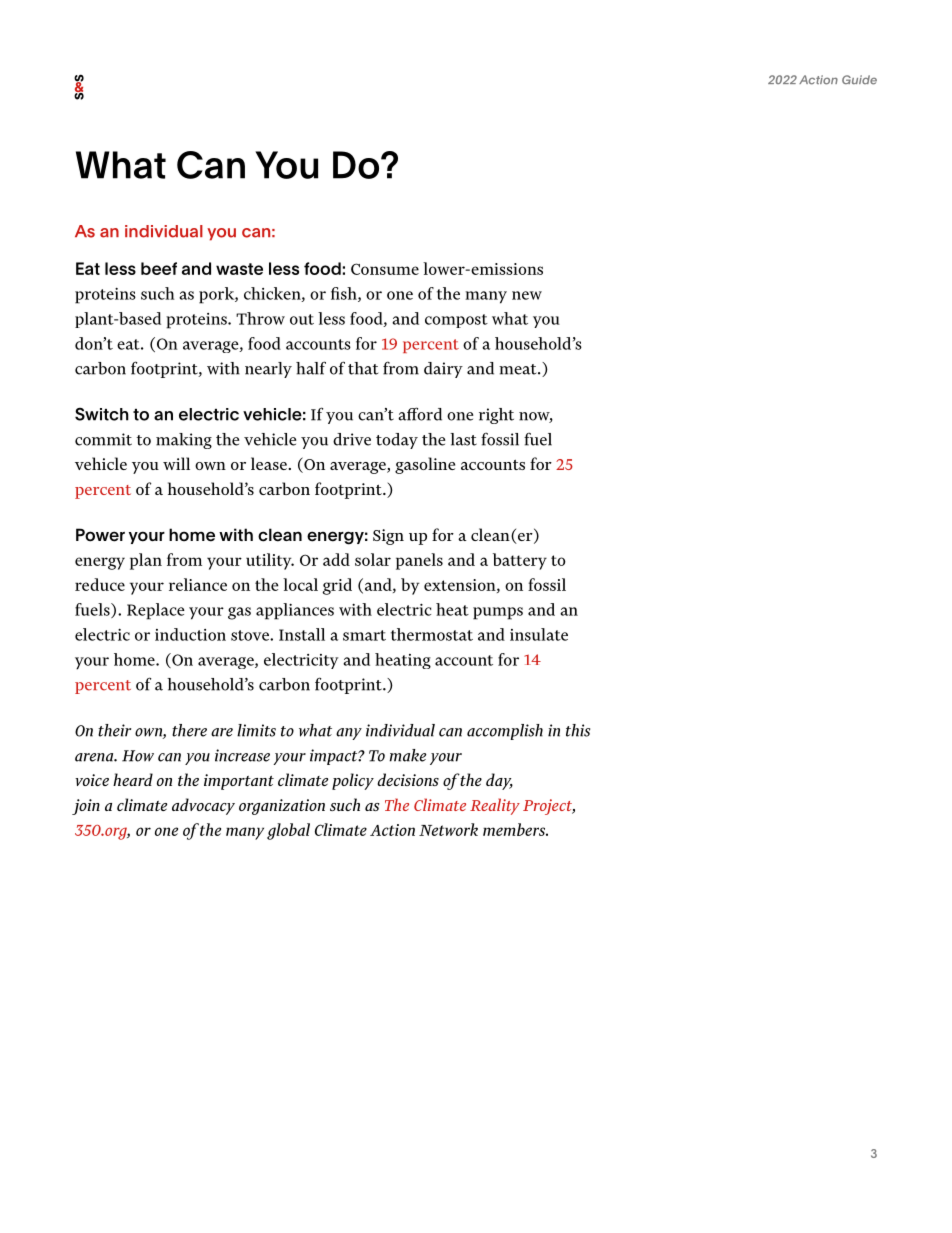 The image size is (952, 1233). I want to click on beef, so click(159, 268).
